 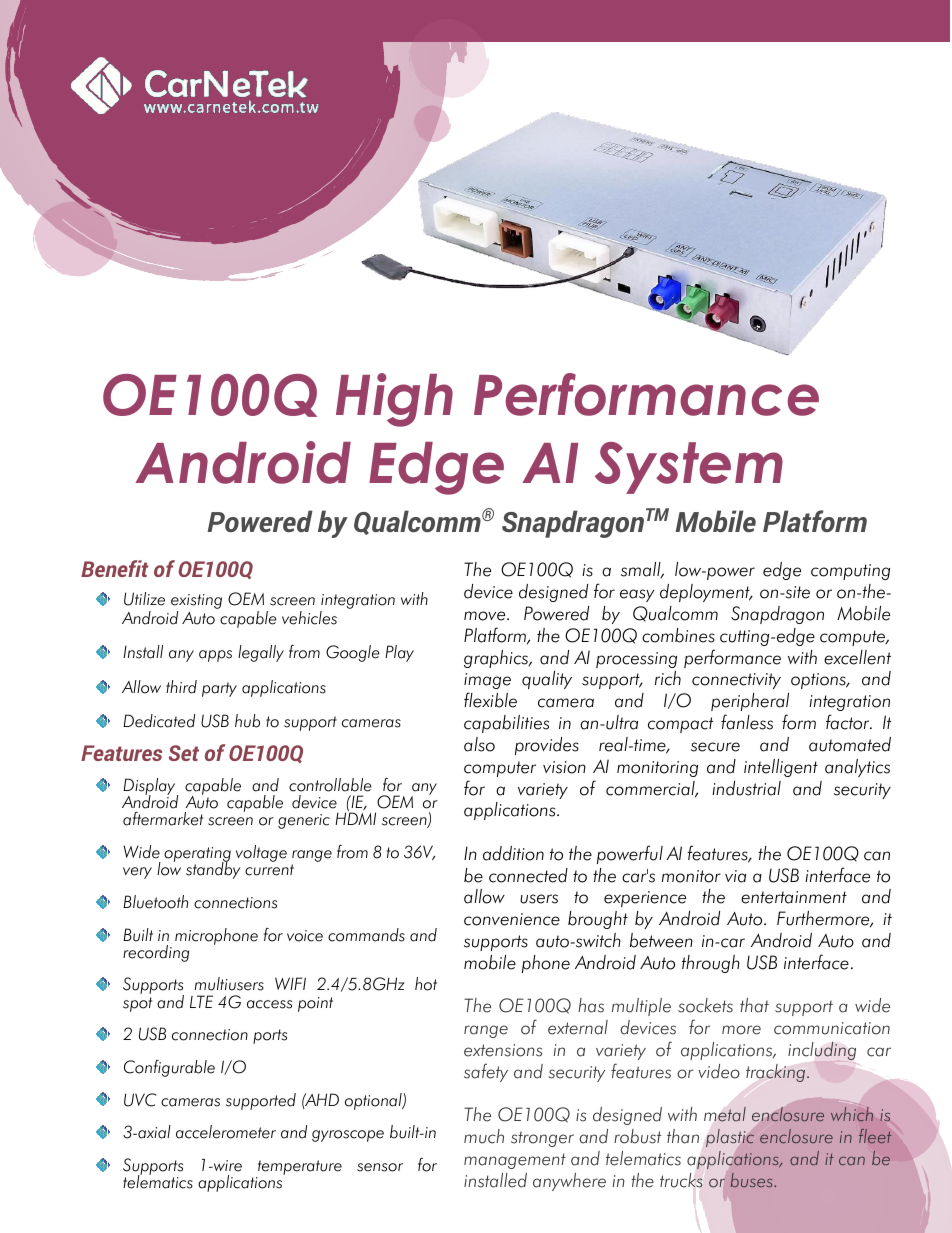 I want to click on aftermarket, so click(x=163, y=819).
